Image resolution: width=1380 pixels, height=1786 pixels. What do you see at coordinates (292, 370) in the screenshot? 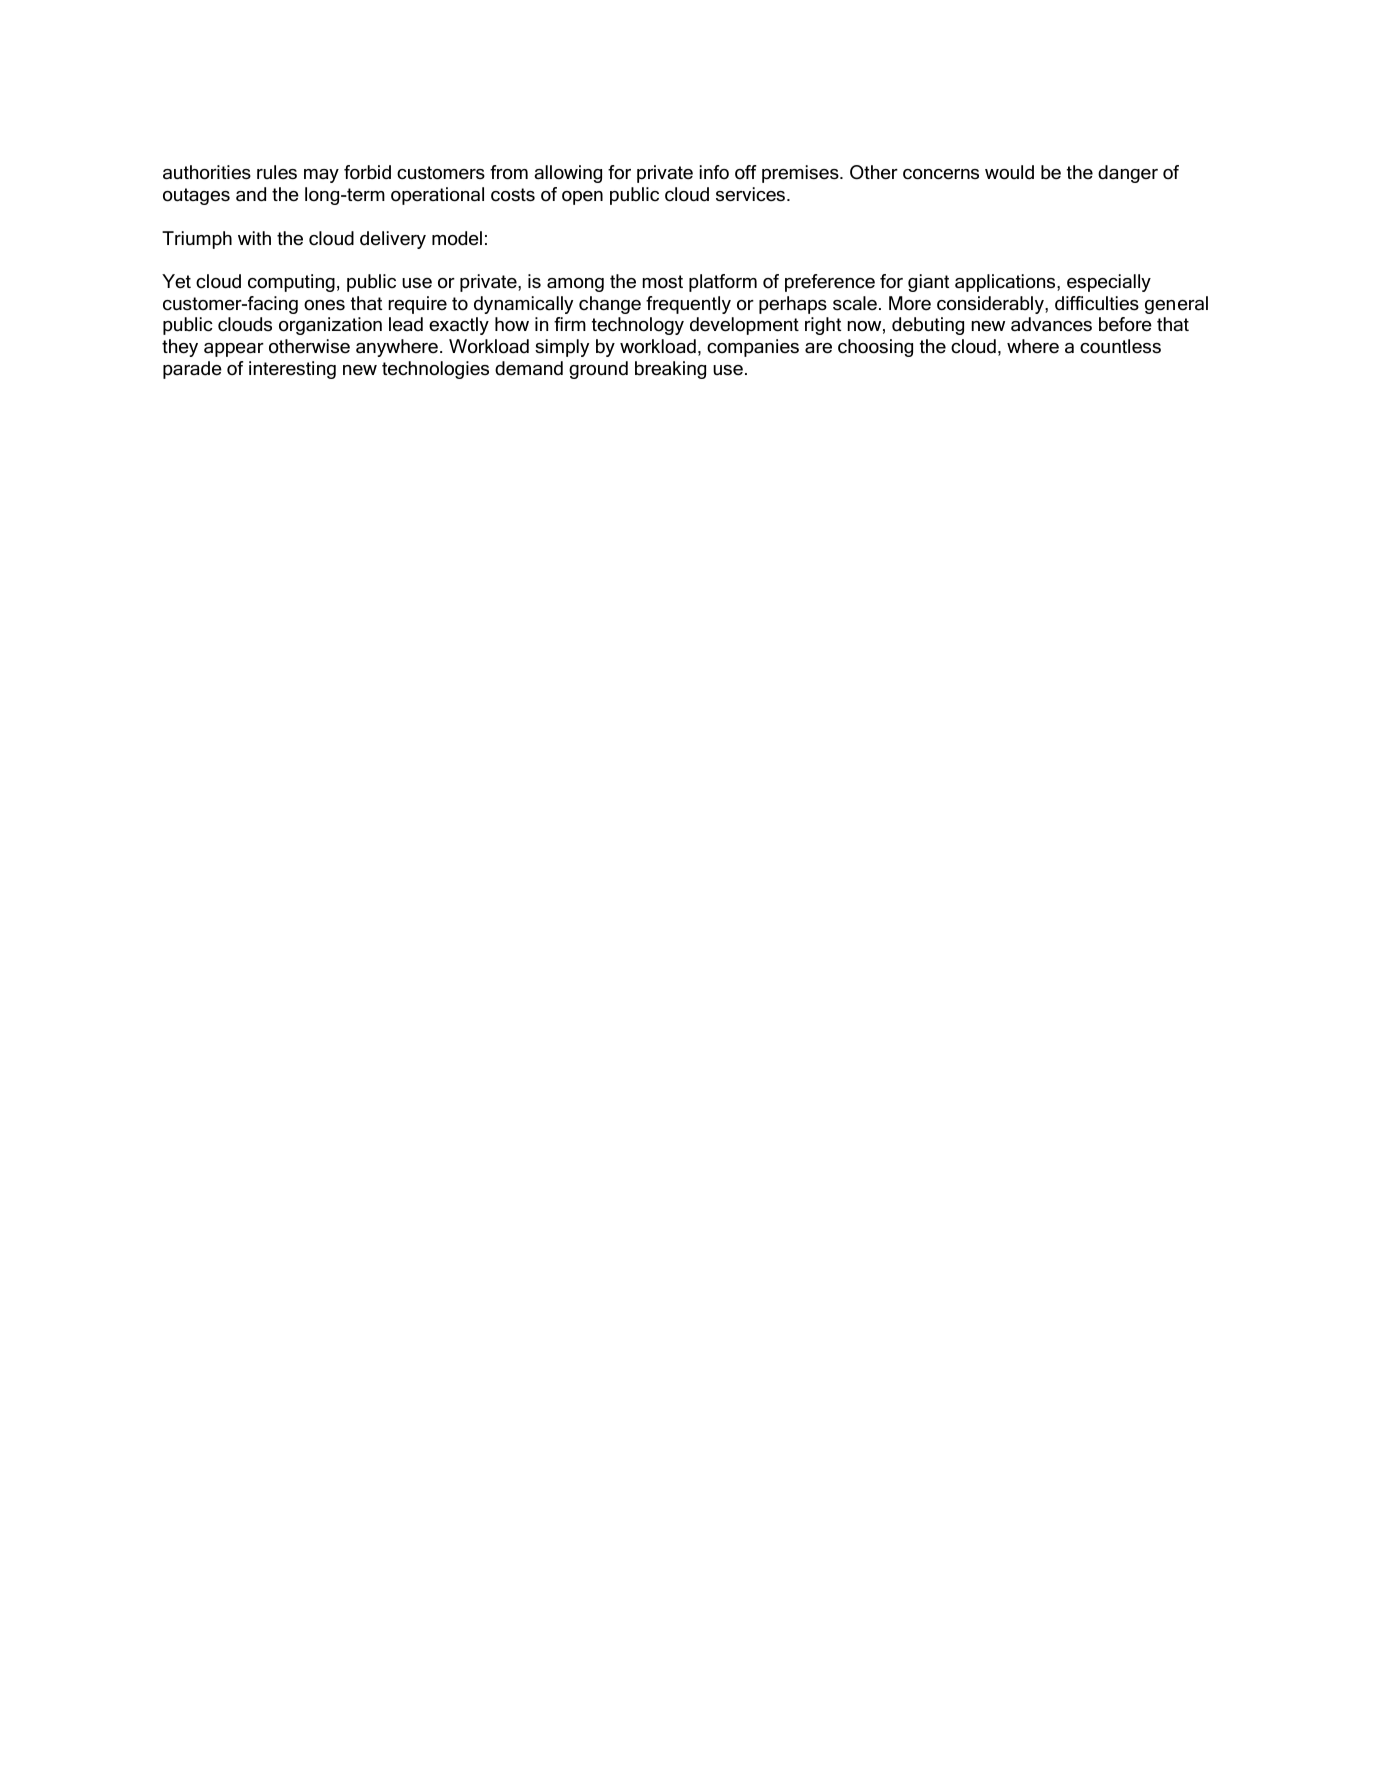
I see `interesting` at bounding box center [292, 370].
